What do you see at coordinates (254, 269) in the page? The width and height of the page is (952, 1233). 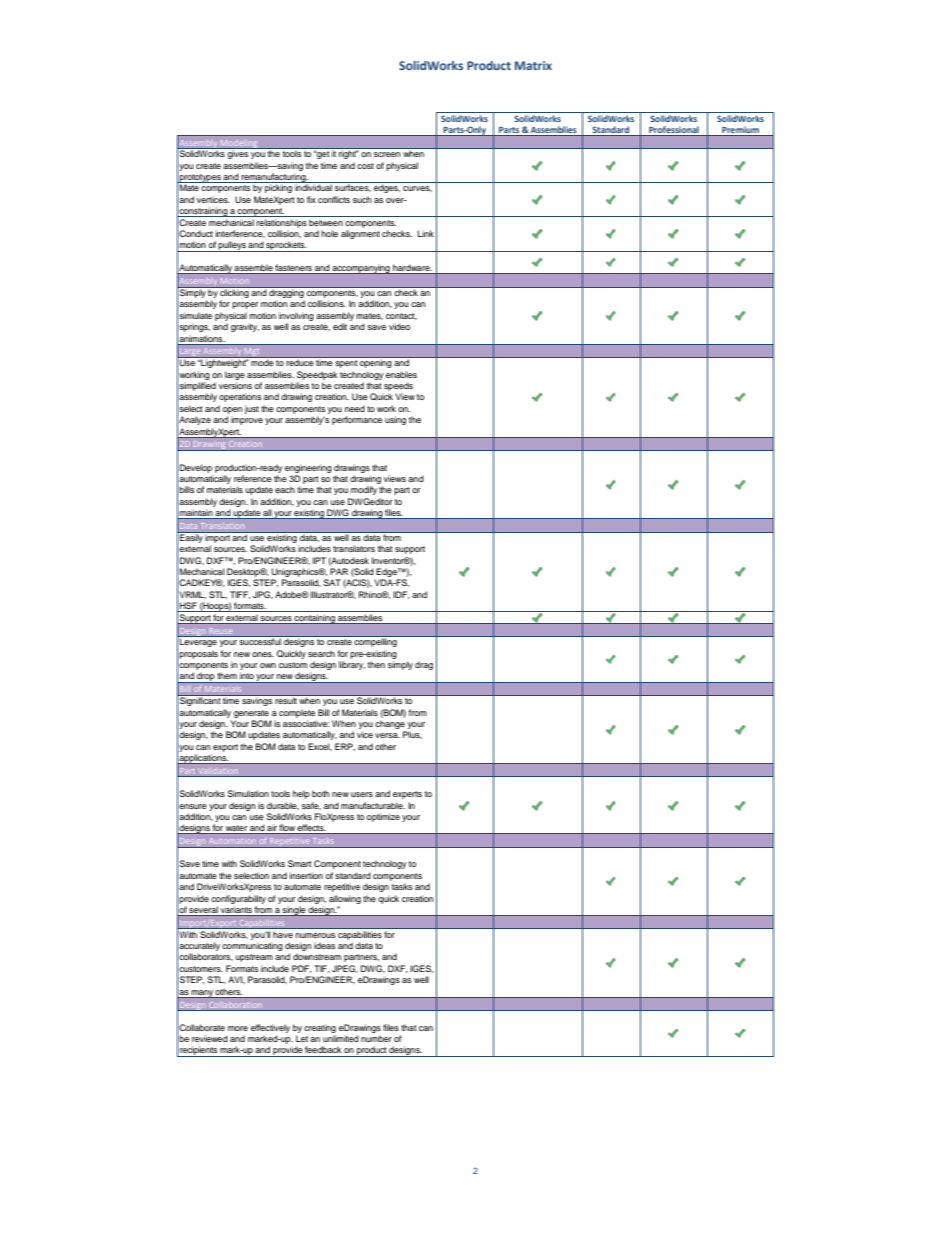 I see `assemble` at bounding box center [254, 269].
